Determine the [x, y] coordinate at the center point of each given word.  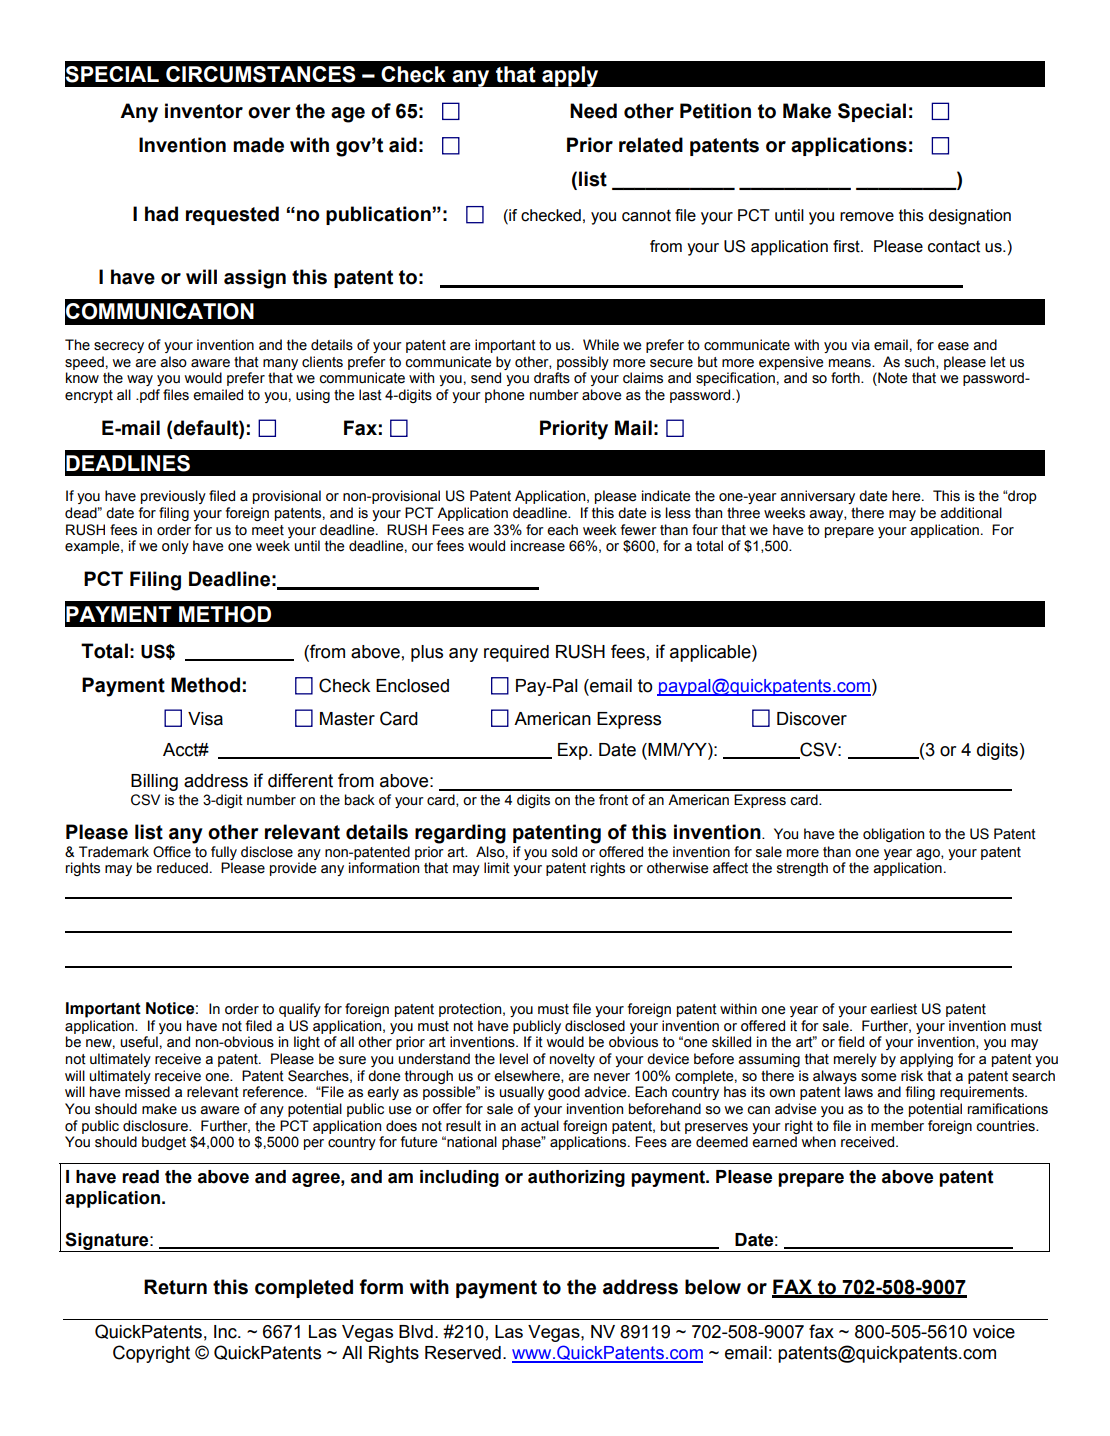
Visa [205, 719]
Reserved [463, 1353]
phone [505, 396]
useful [139, 1042]
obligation [893, 835]
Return [175, 1287]
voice [994, 1332]
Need [593, 111]
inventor [204, 111]
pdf [149, 396]
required [516, 653]
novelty [572, 1060]
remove [867, 217]
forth [846, 378]
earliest [893, 1009]
